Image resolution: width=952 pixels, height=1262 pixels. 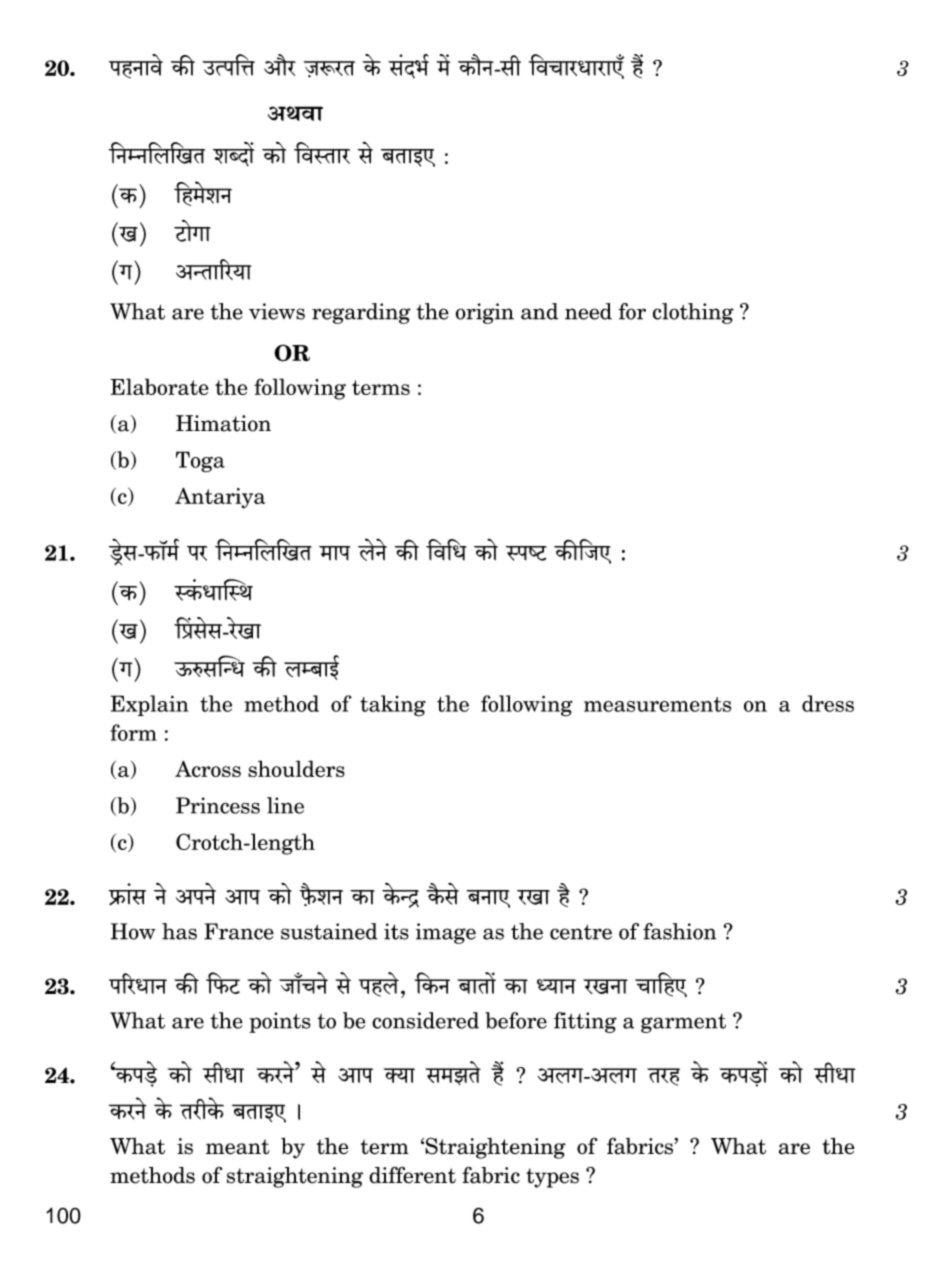 What do you see at coordinates (296, 768) in the screenshot?
I see `shoulders` at bounding box center [296, 768].
